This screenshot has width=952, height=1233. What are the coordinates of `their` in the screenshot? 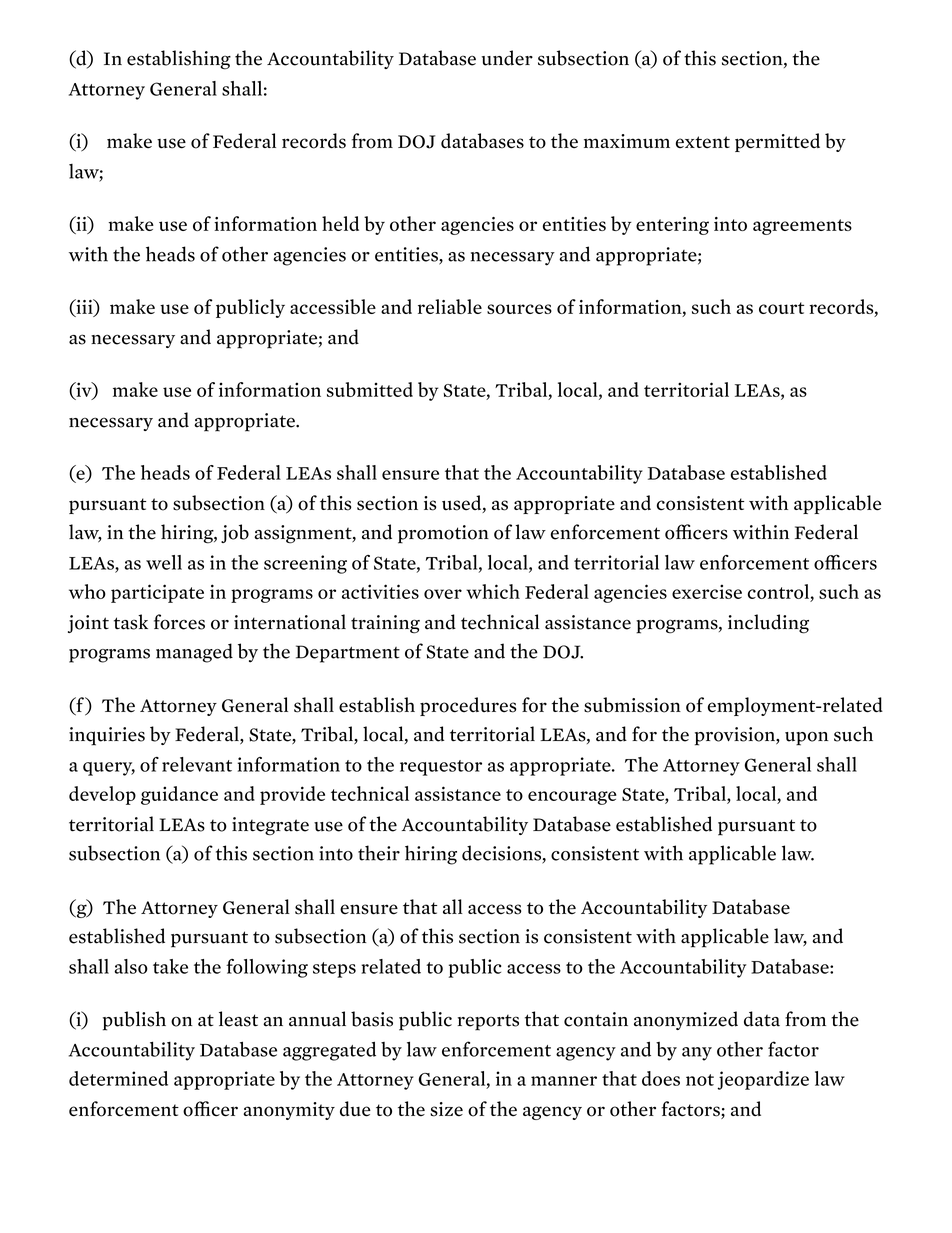 It's located at (379, 853).
